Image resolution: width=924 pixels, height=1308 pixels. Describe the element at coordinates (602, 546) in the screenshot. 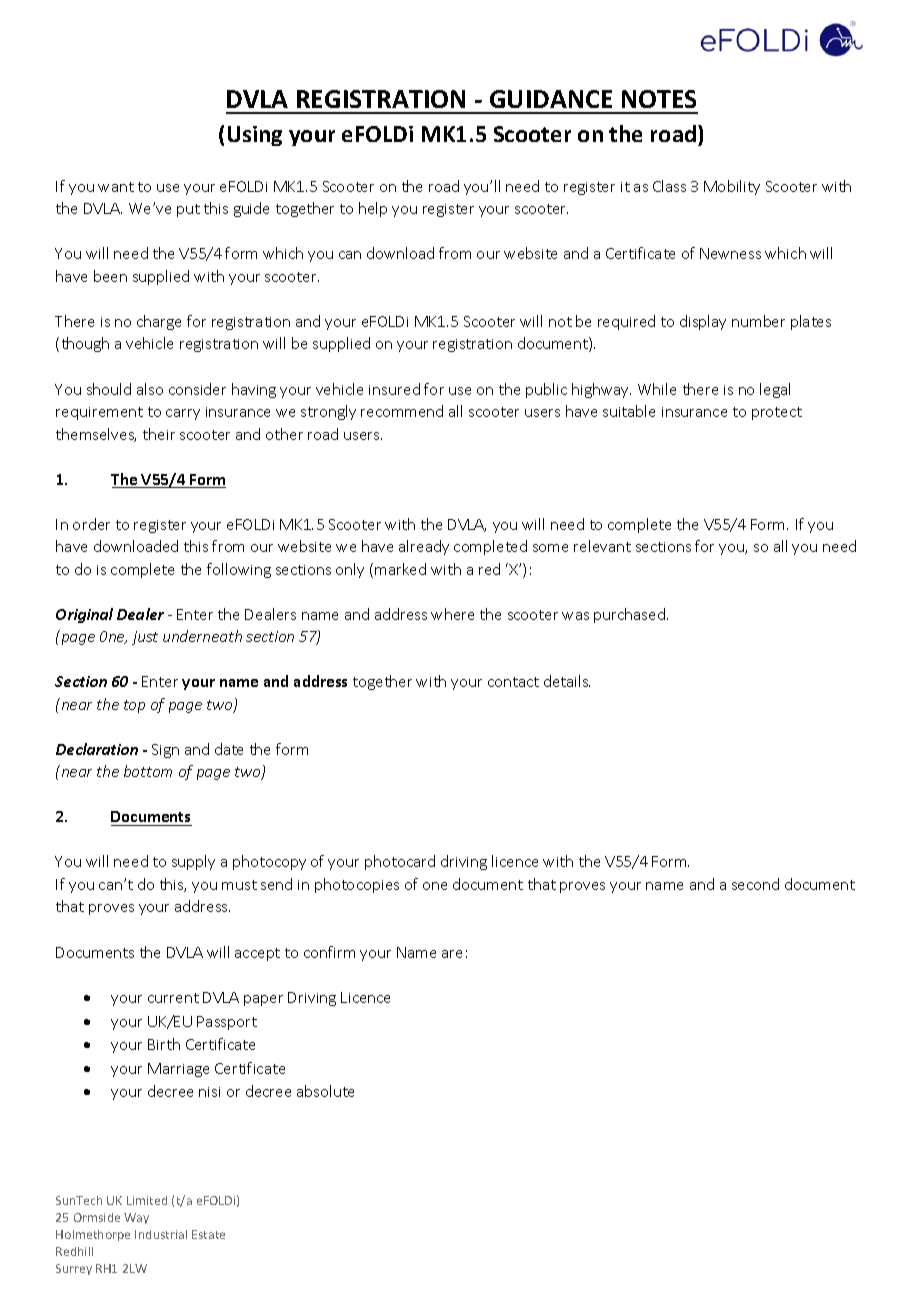

I see `relevant` at that location.
